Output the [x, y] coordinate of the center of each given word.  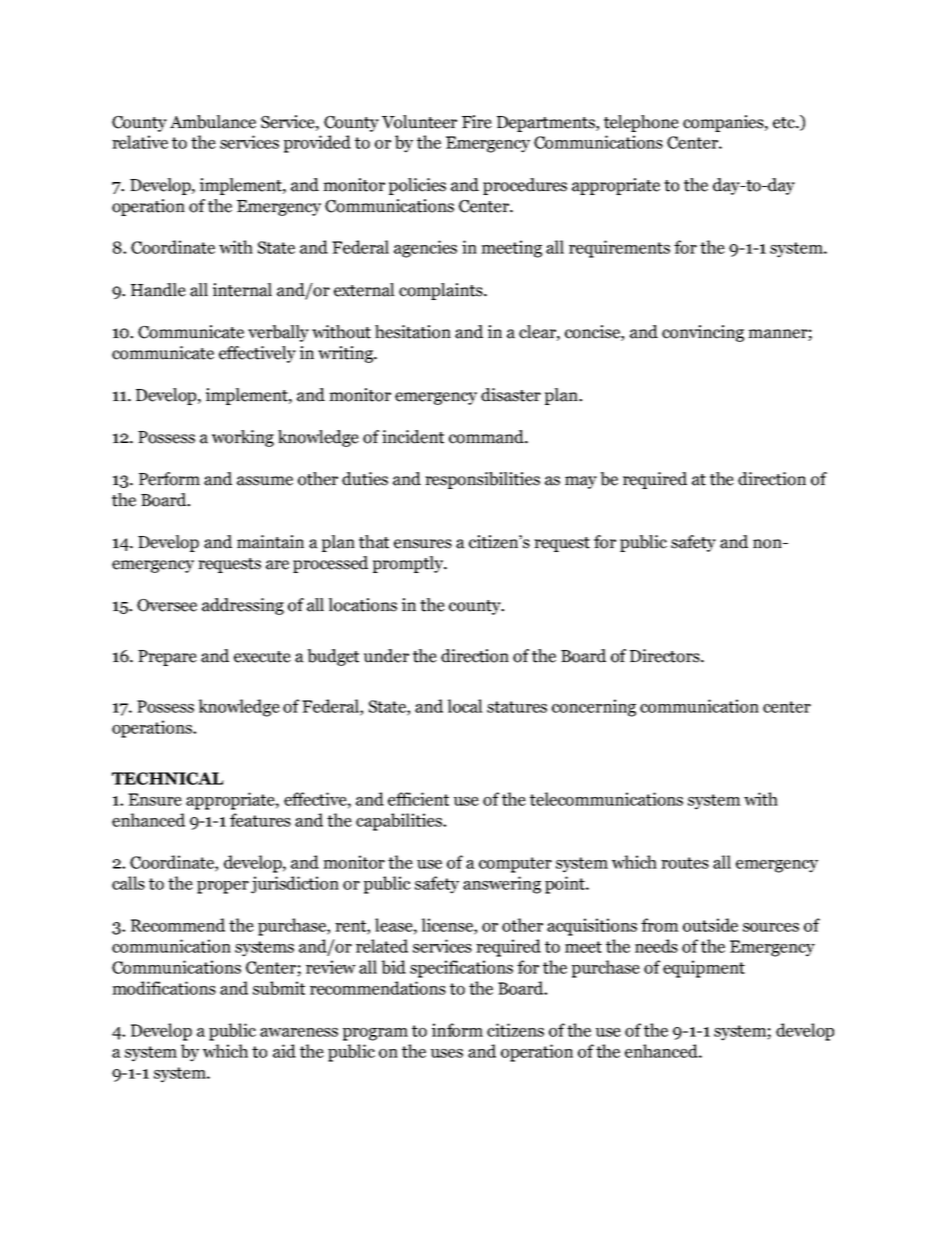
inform [457, 1030]
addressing [243, 606]
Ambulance [213, 122]
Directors [666, 656]
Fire [477, 122]
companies [724, 123]
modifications [164, 988]
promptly [409, 564]
